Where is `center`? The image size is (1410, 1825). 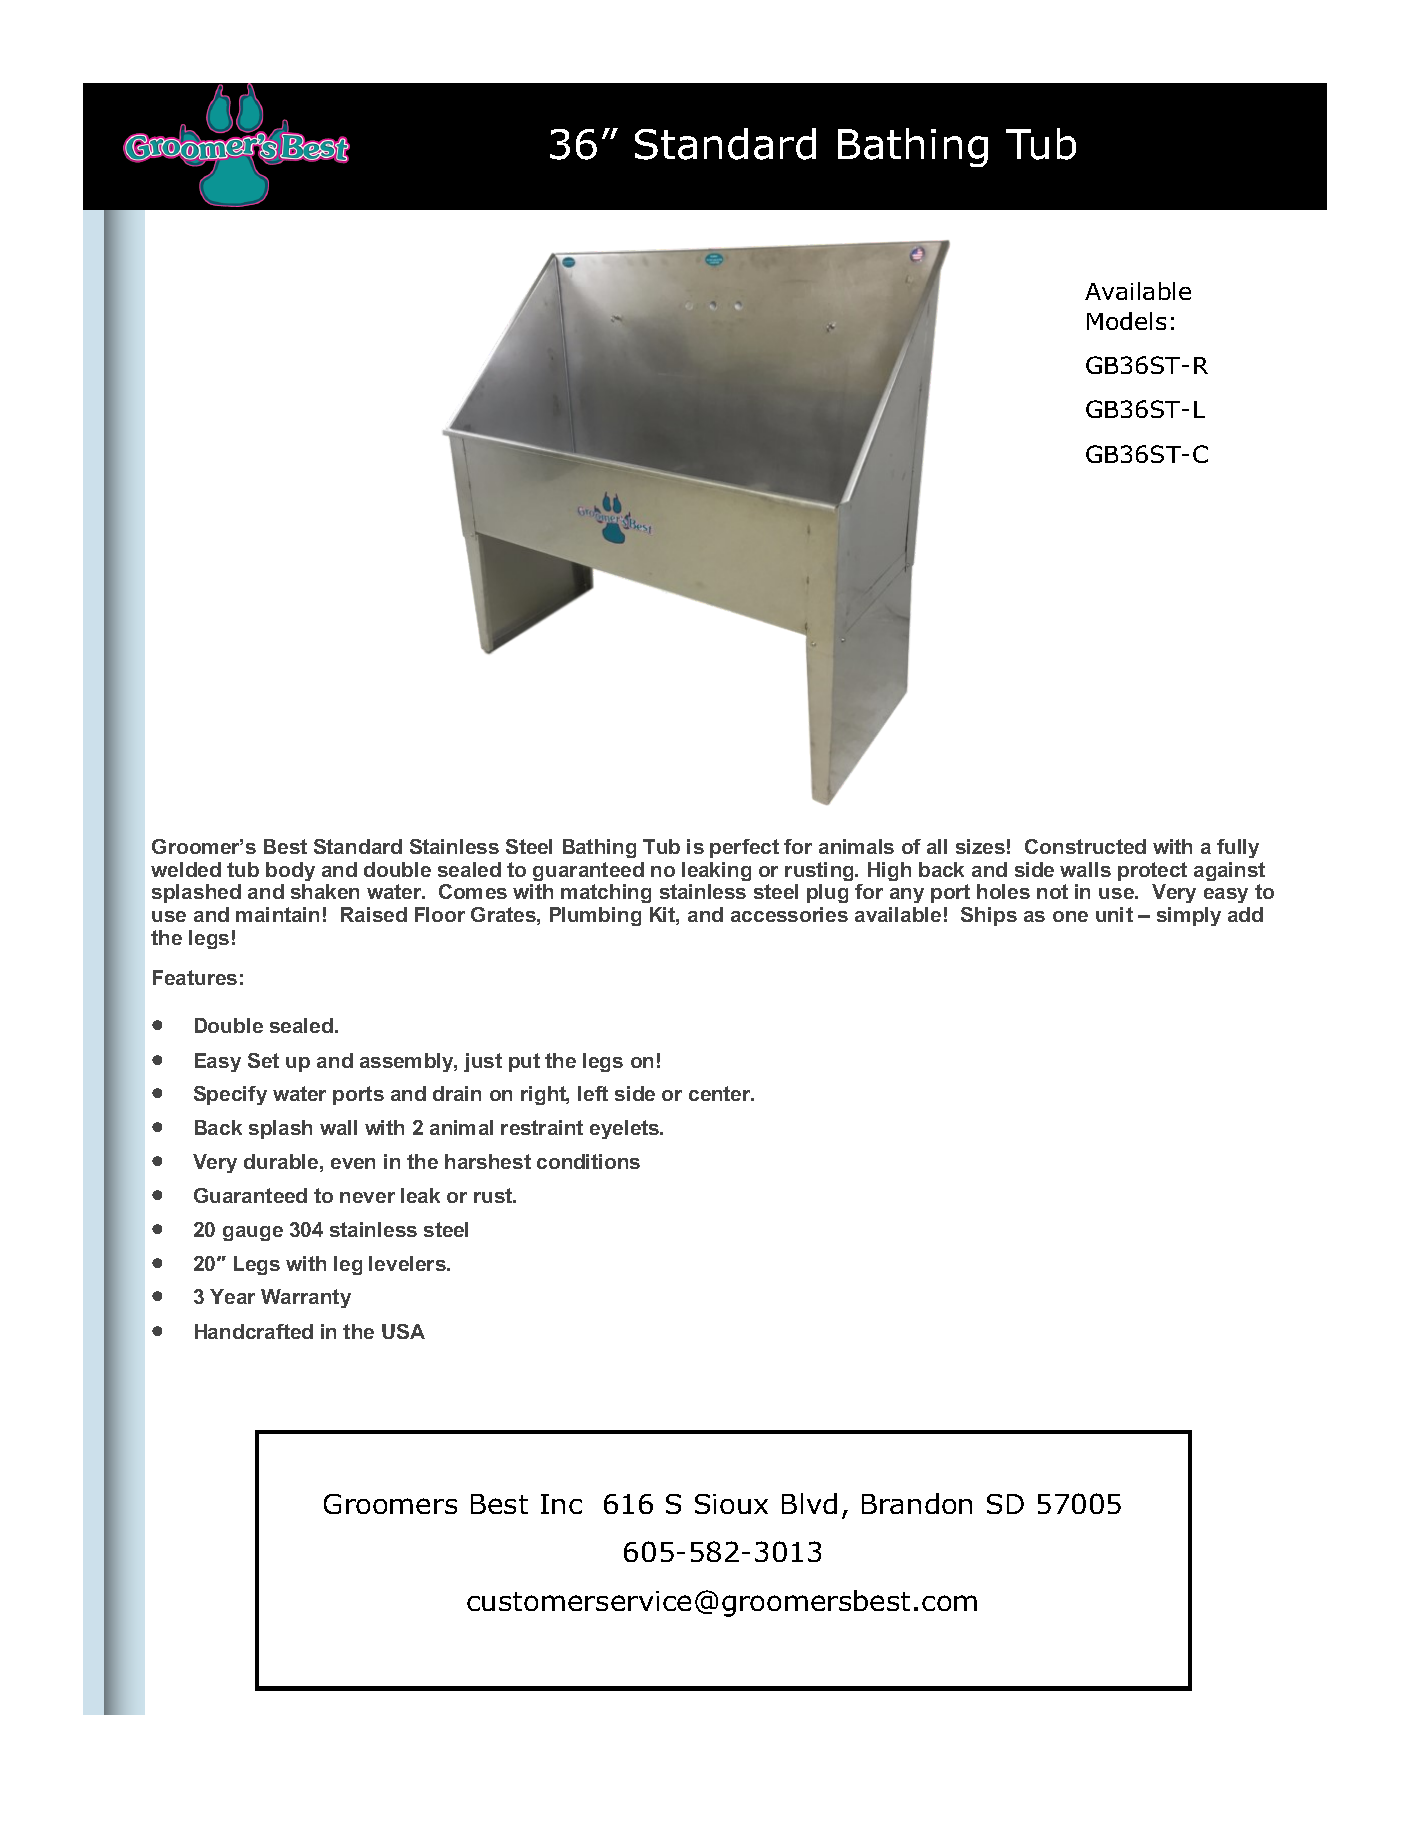
center is located at coordinates (721, 1093).
